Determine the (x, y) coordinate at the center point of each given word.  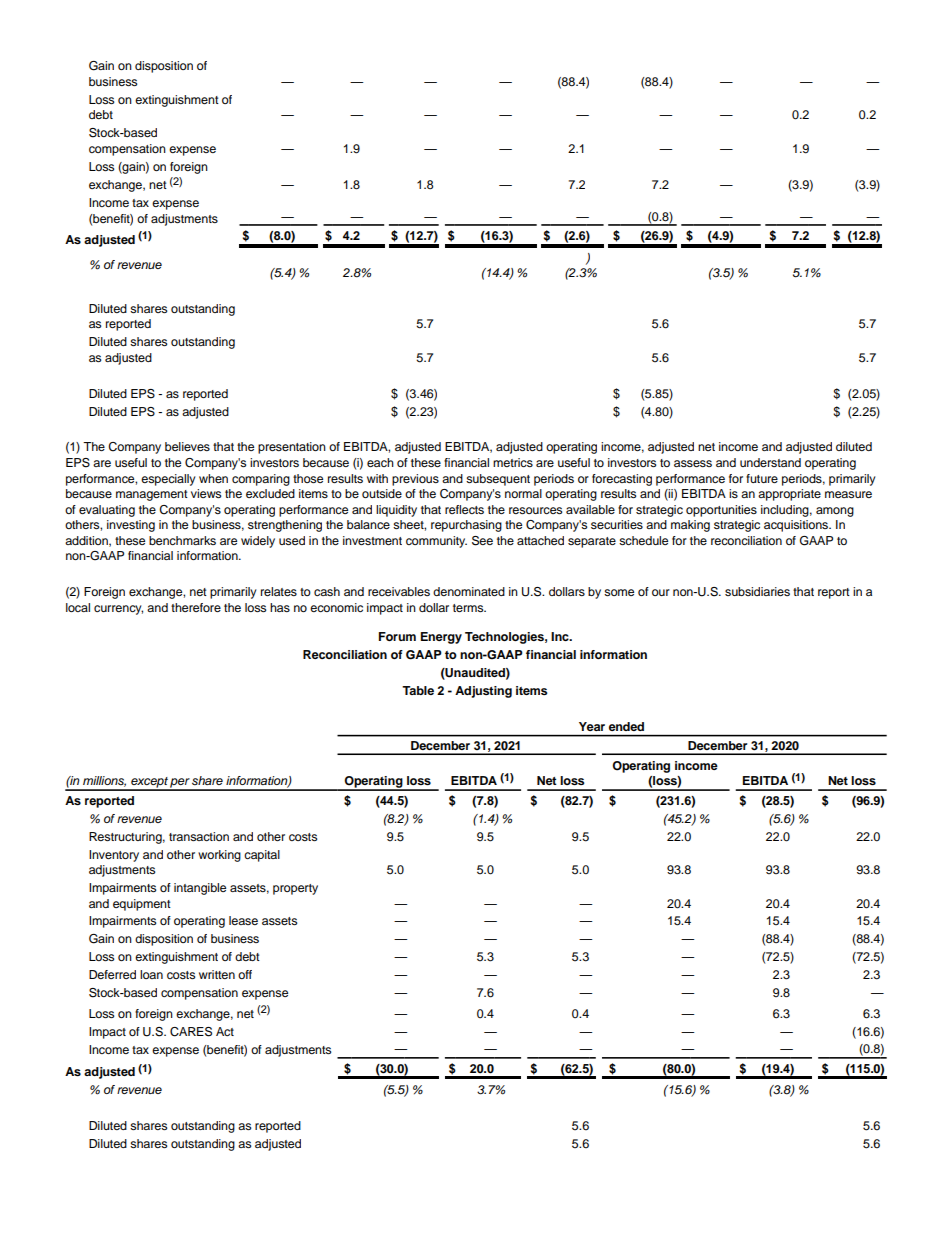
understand (770, 462)
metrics (513, 462)
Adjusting (483, 692)
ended (626, 726)
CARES (191, 1032)
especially (168, 480)
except (149, 783)
